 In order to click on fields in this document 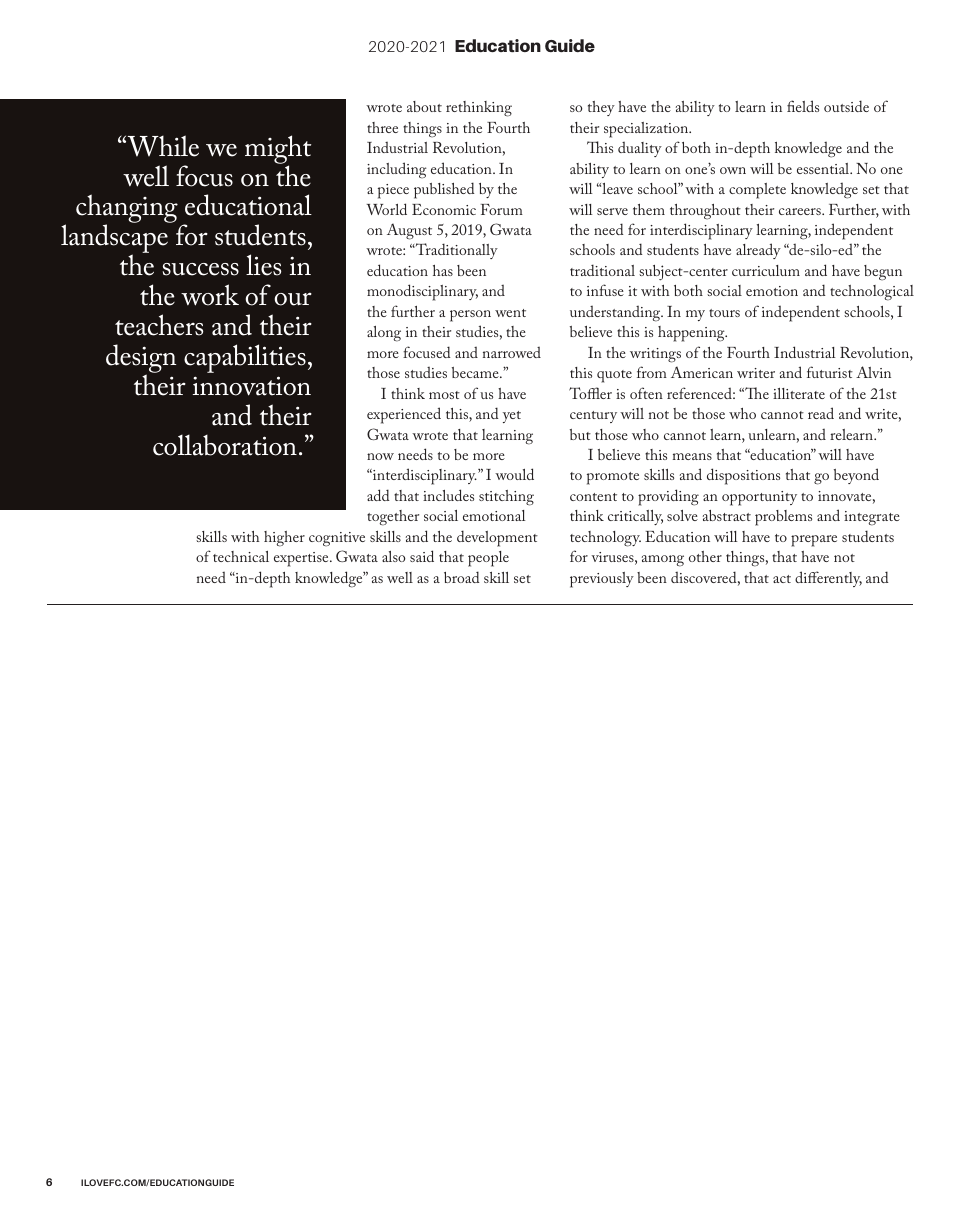, I will do `click(803, 106)`.
